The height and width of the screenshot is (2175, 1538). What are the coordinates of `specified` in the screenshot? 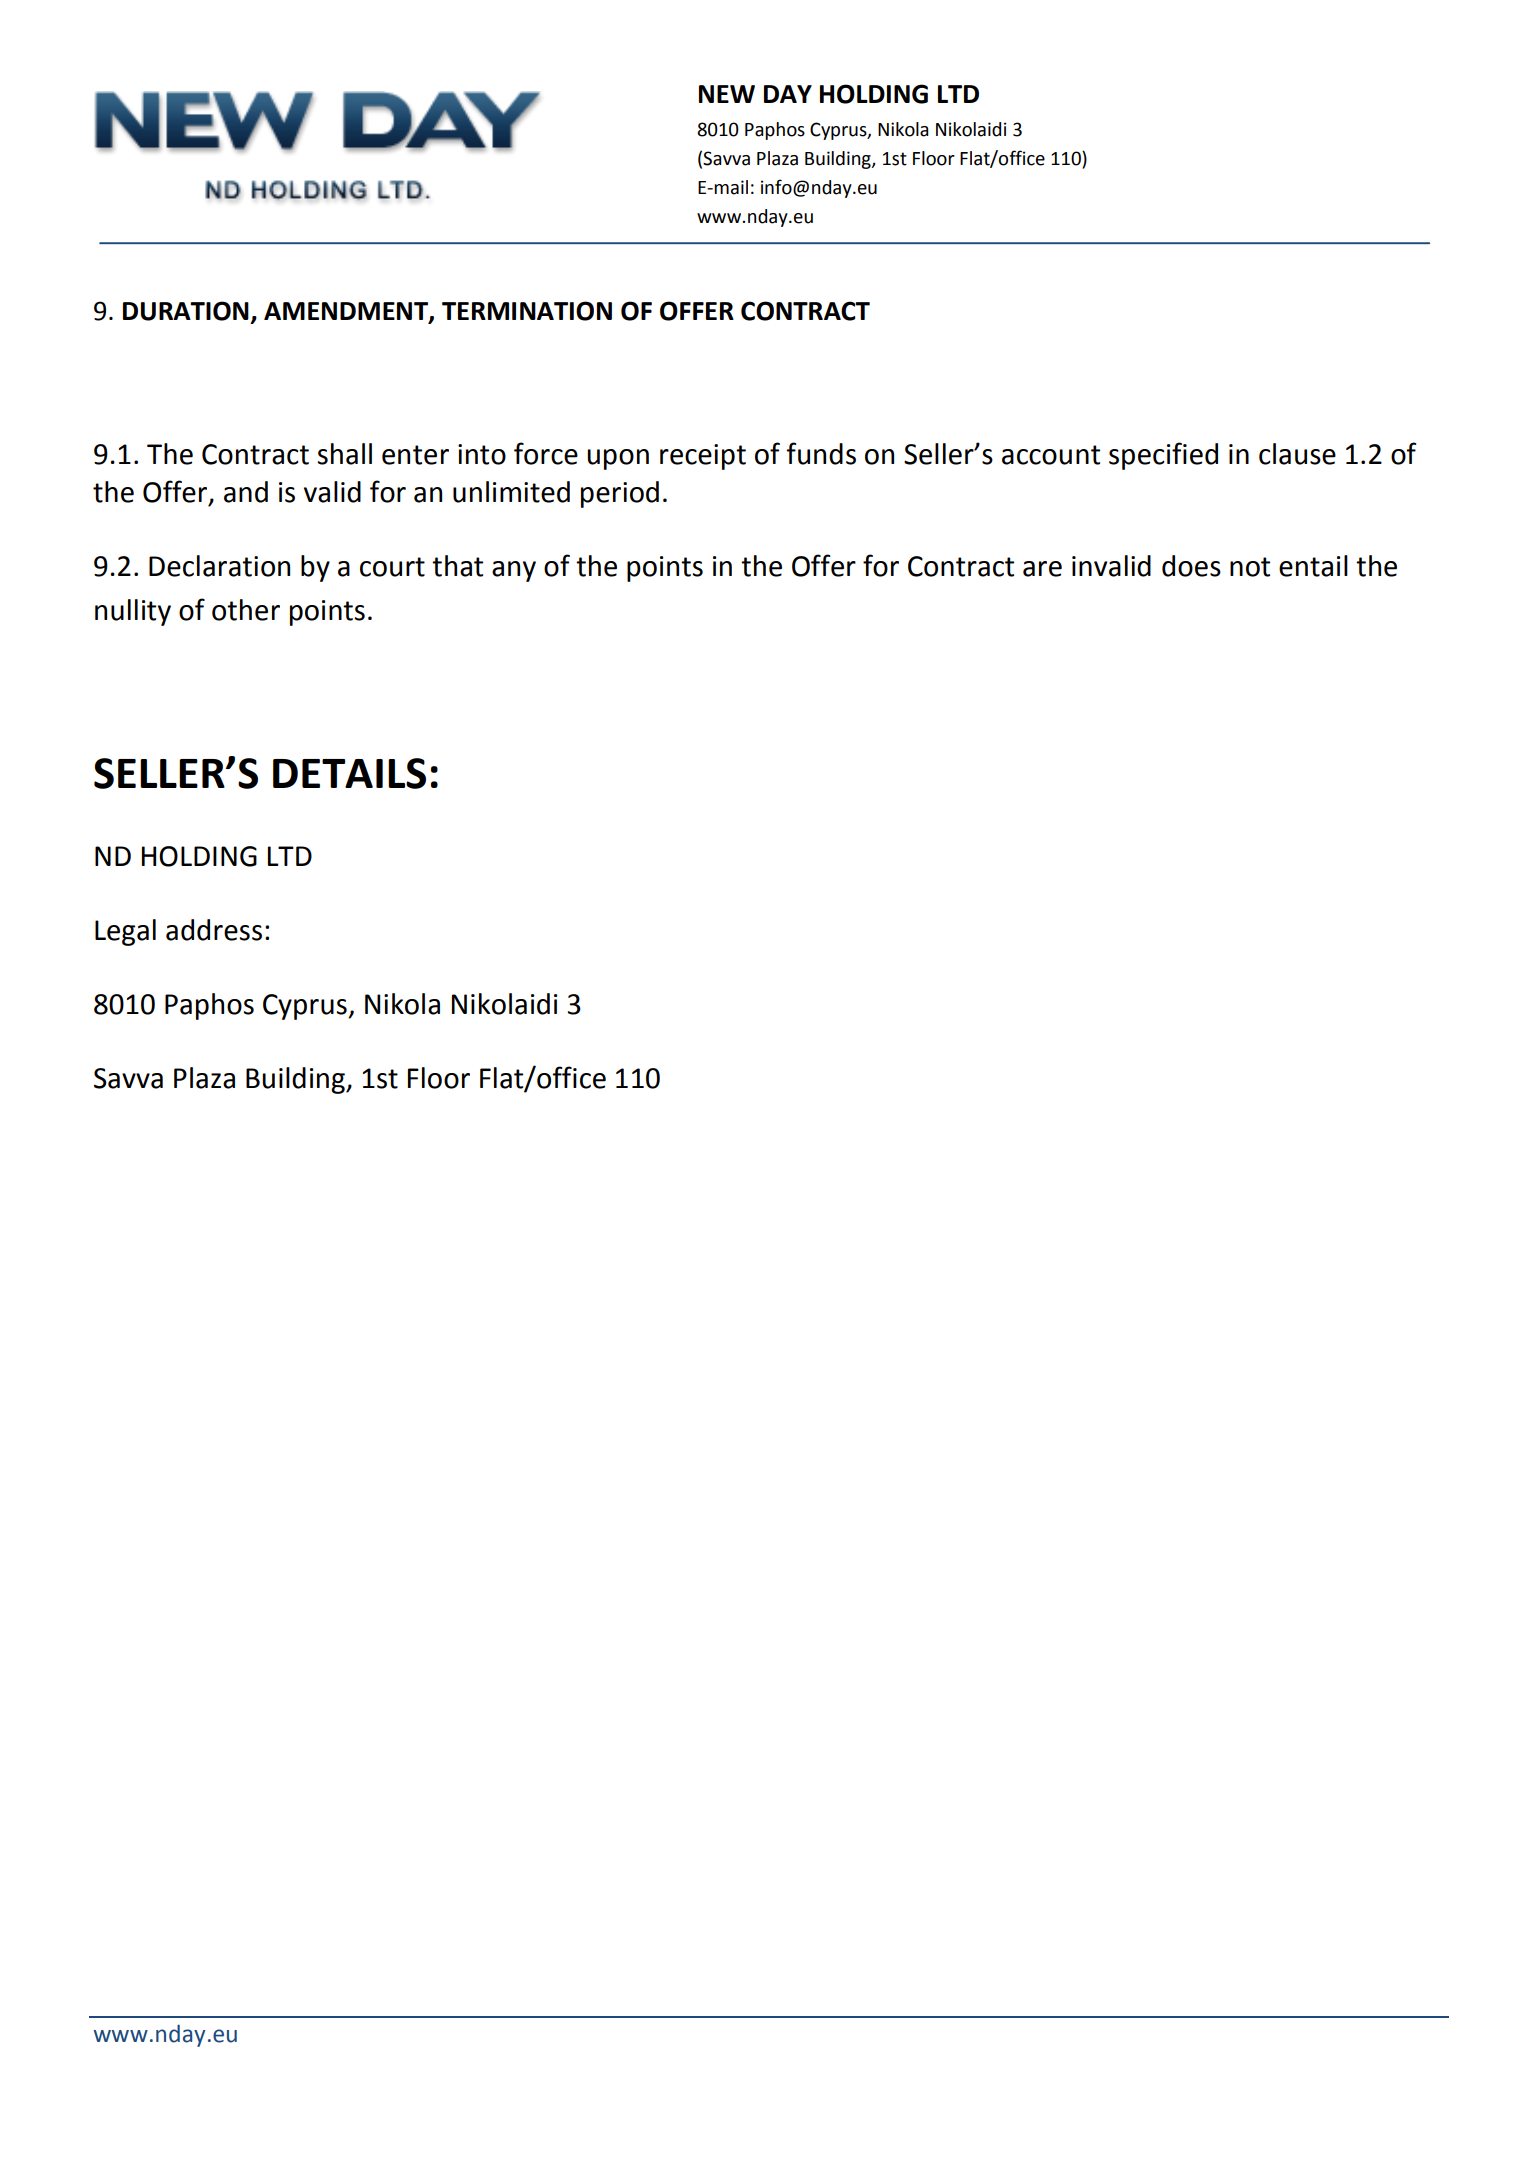 It's located at (1163, 456).
